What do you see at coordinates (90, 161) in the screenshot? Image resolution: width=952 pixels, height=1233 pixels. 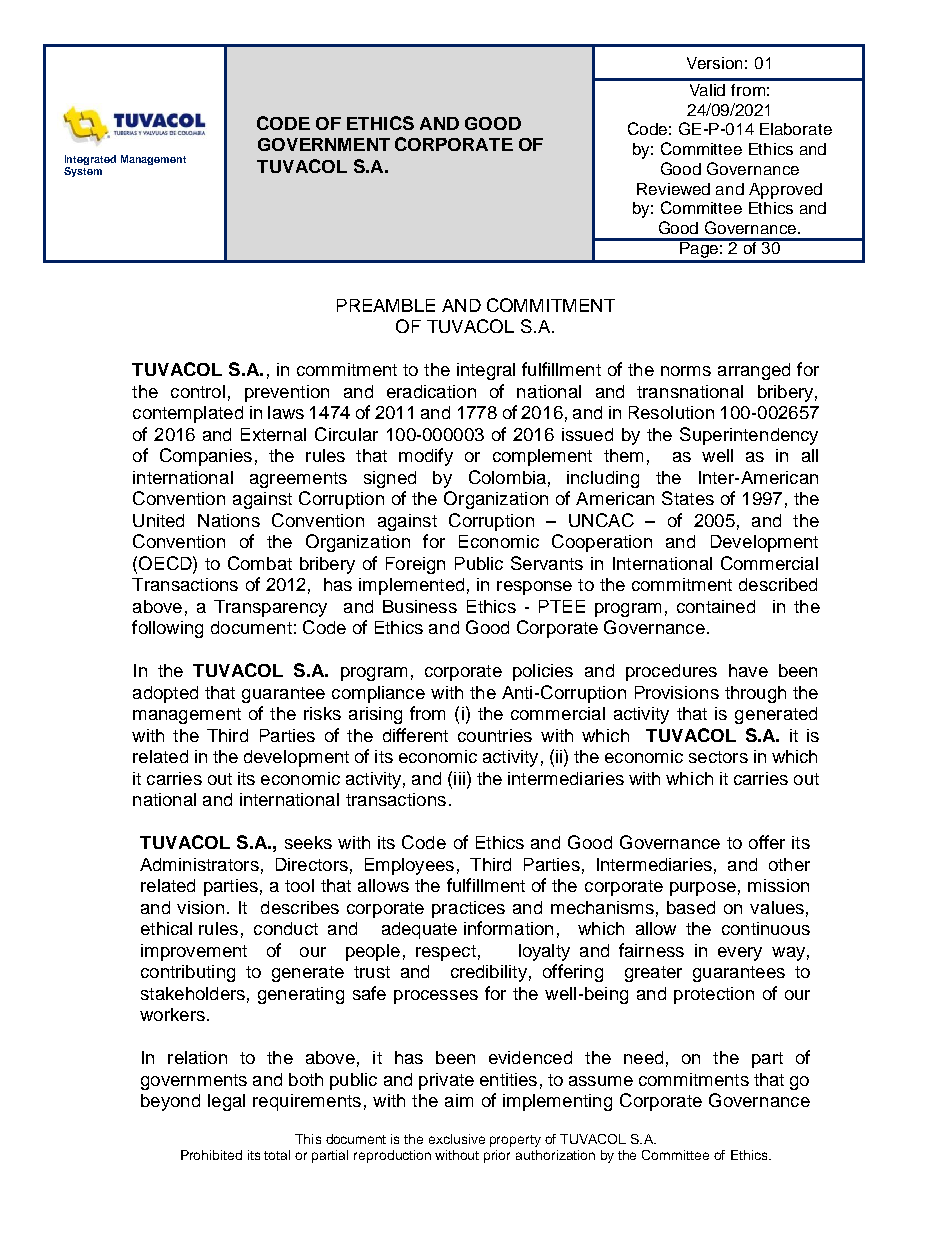 I see `Integrated` at bounding box center [90, 161].
